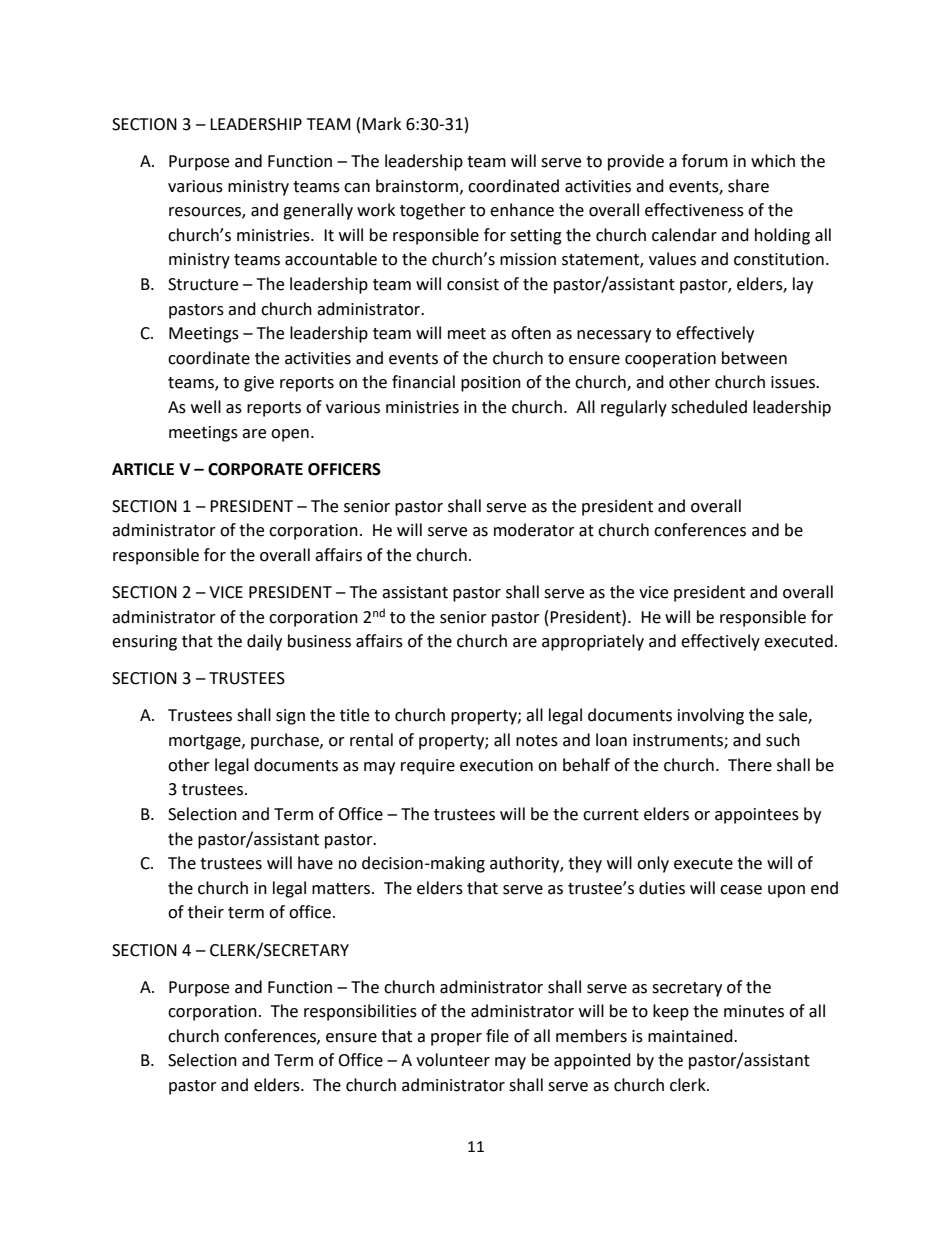 The width and height of the screenshot is (952, 1233). Describe the element at coordinates (705, 161) in the screenshot. I see `forum` at that location.
